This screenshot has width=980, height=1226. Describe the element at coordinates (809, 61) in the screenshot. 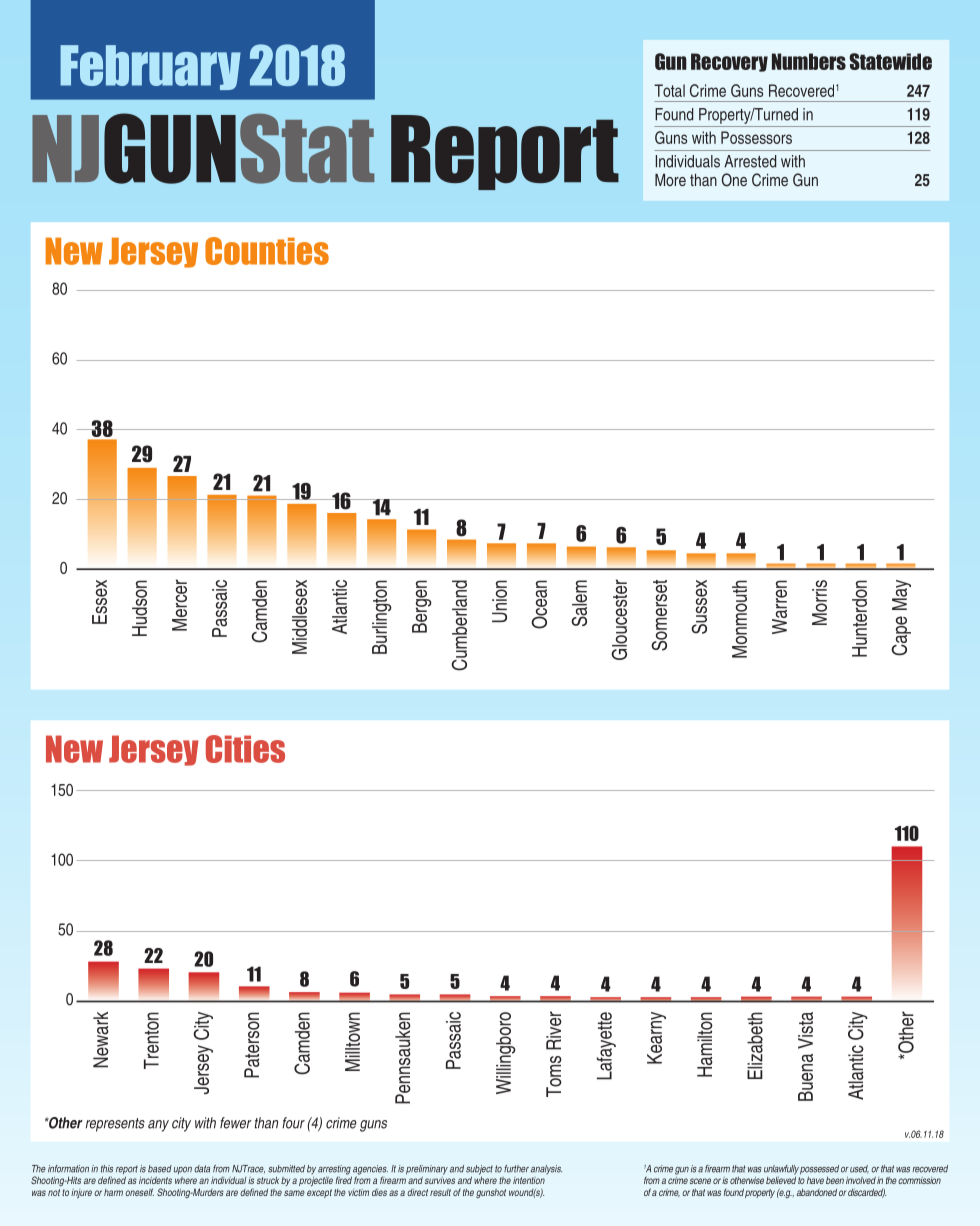

I see `Numbers` at that location.
